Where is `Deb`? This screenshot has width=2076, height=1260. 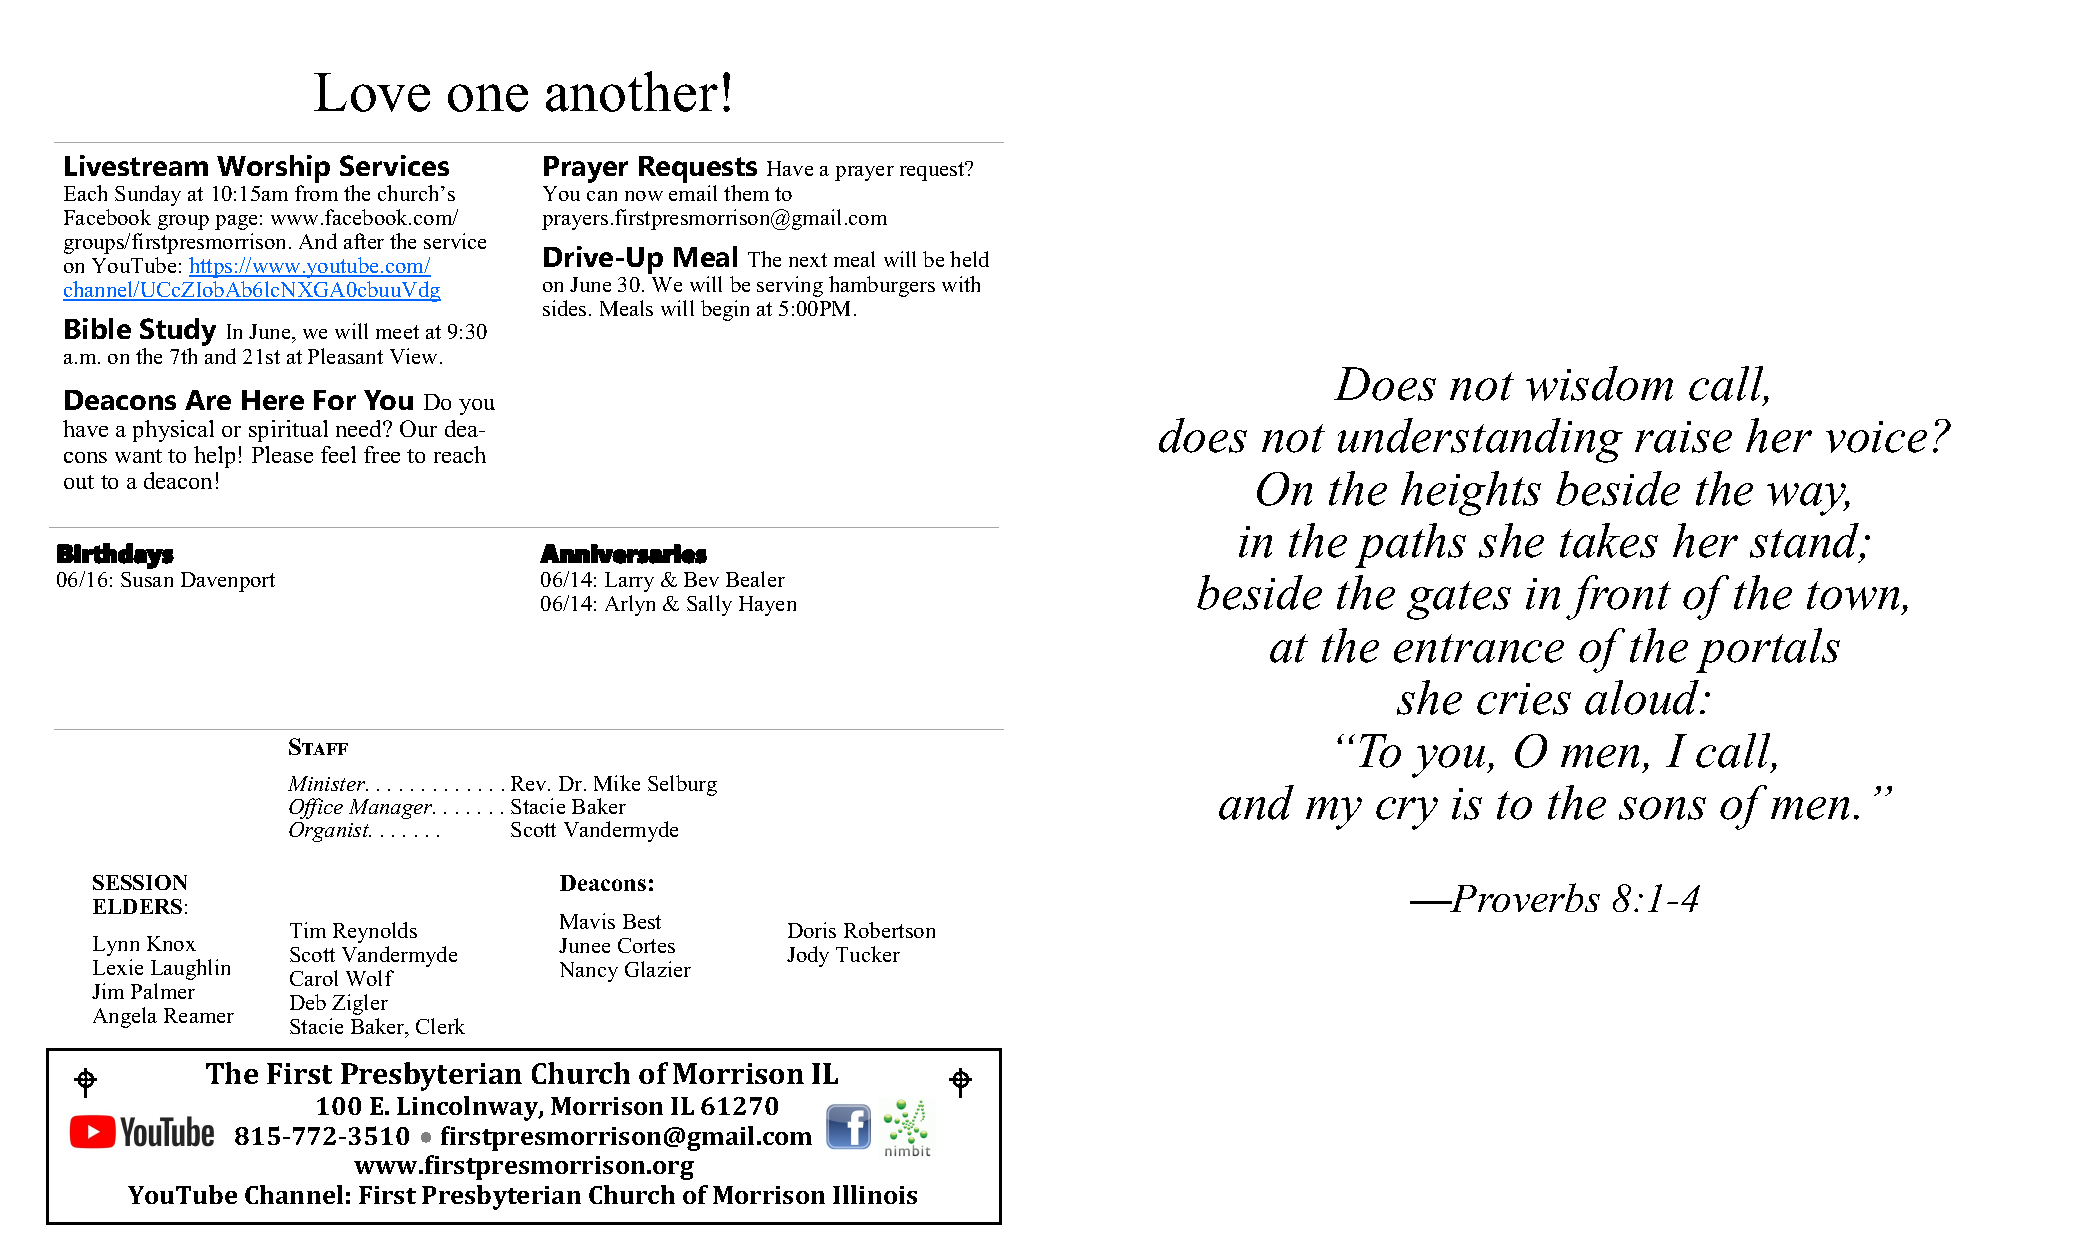
Deb is located at coordinates (308, 1002).
